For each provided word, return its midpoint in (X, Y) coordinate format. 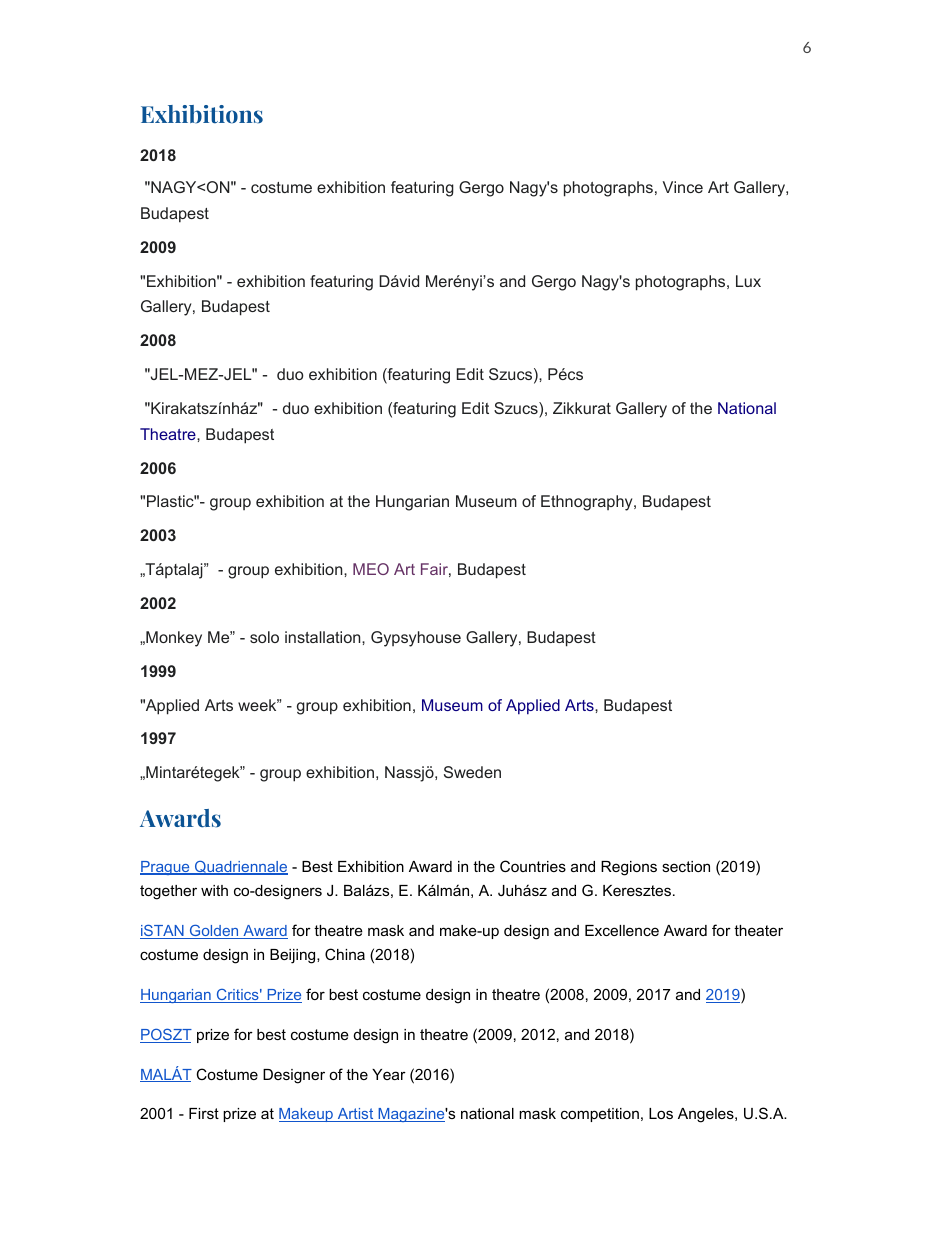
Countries (533, 866)
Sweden (472, 772)
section (686, 866)
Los (661, 1113)
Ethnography (588, 503)
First (204, 1113)
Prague (166, 868)
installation (324, 637)
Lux (748, 281)
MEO (371, 569)
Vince (683, 187)
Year (389, 1074)
